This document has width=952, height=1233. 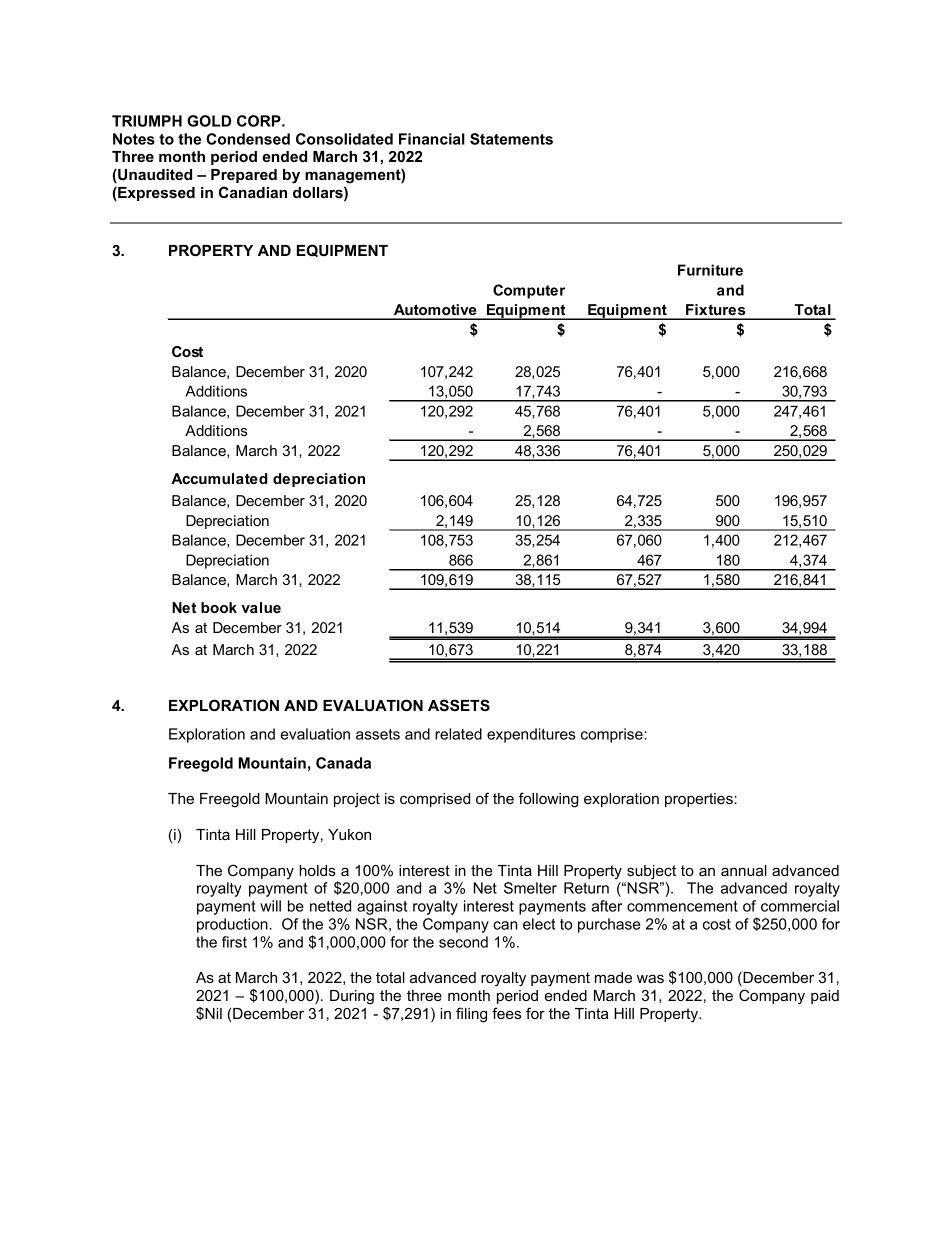 What do you see at coordinates (432, 139) in the document?
I see `Financial` at bounding box center [432, 139].
